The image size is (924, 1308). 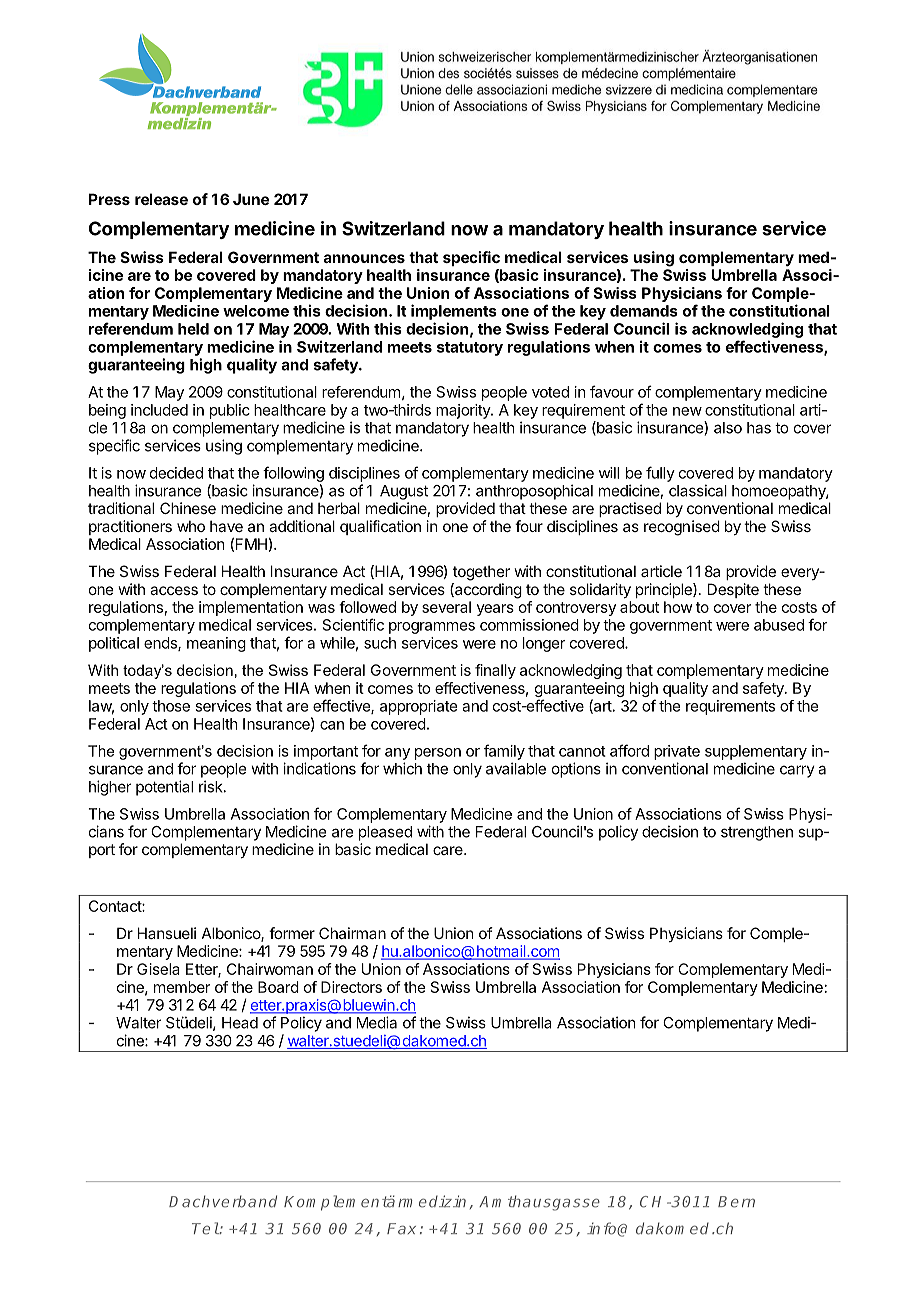 I want to click on appropriate, so click(x=418, y=707).
